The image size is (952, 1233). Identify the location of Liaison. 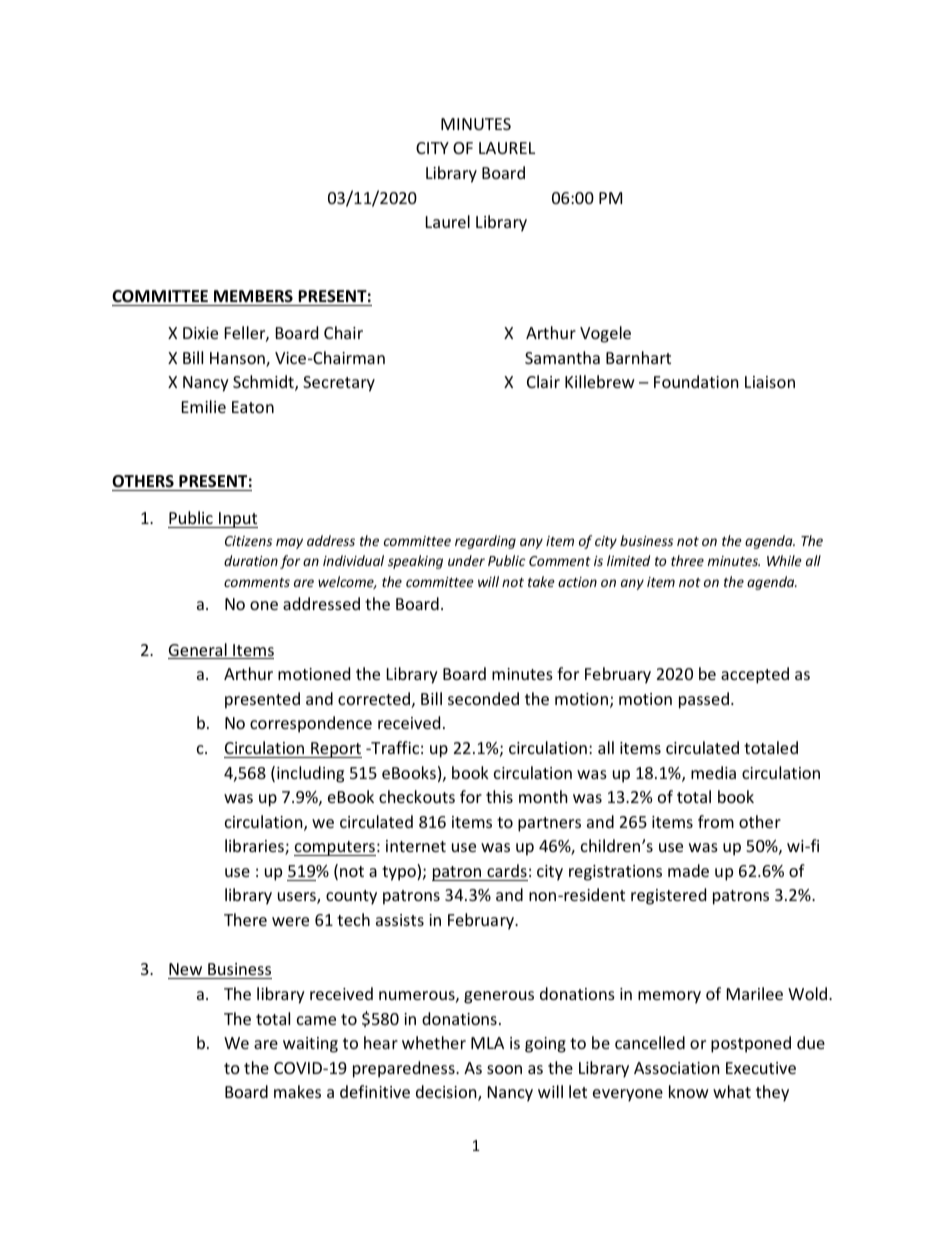
(770, 382).
